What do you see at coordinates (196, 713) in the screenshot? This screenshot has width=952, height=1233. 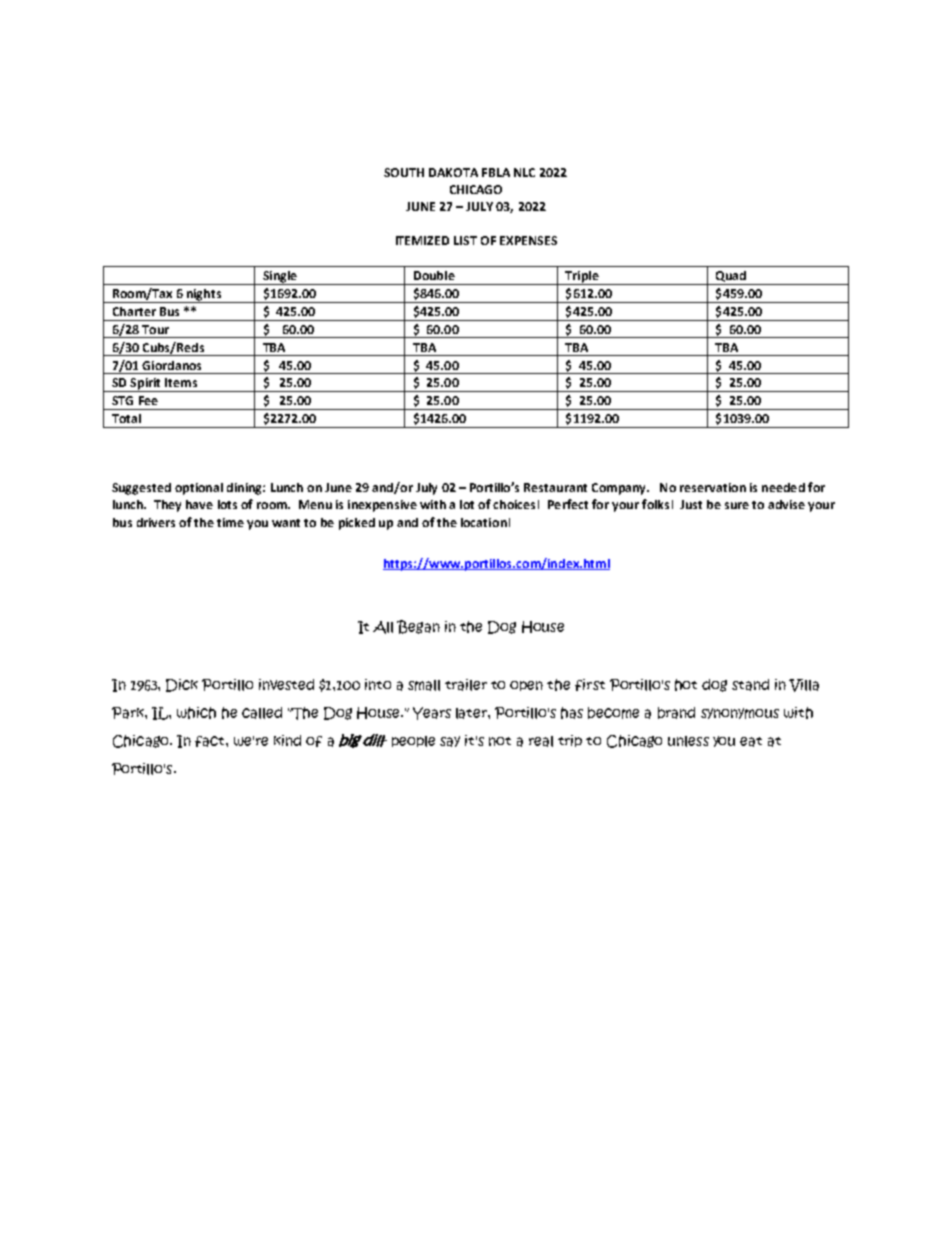 I see `which` at bounding box center [196, 713].
